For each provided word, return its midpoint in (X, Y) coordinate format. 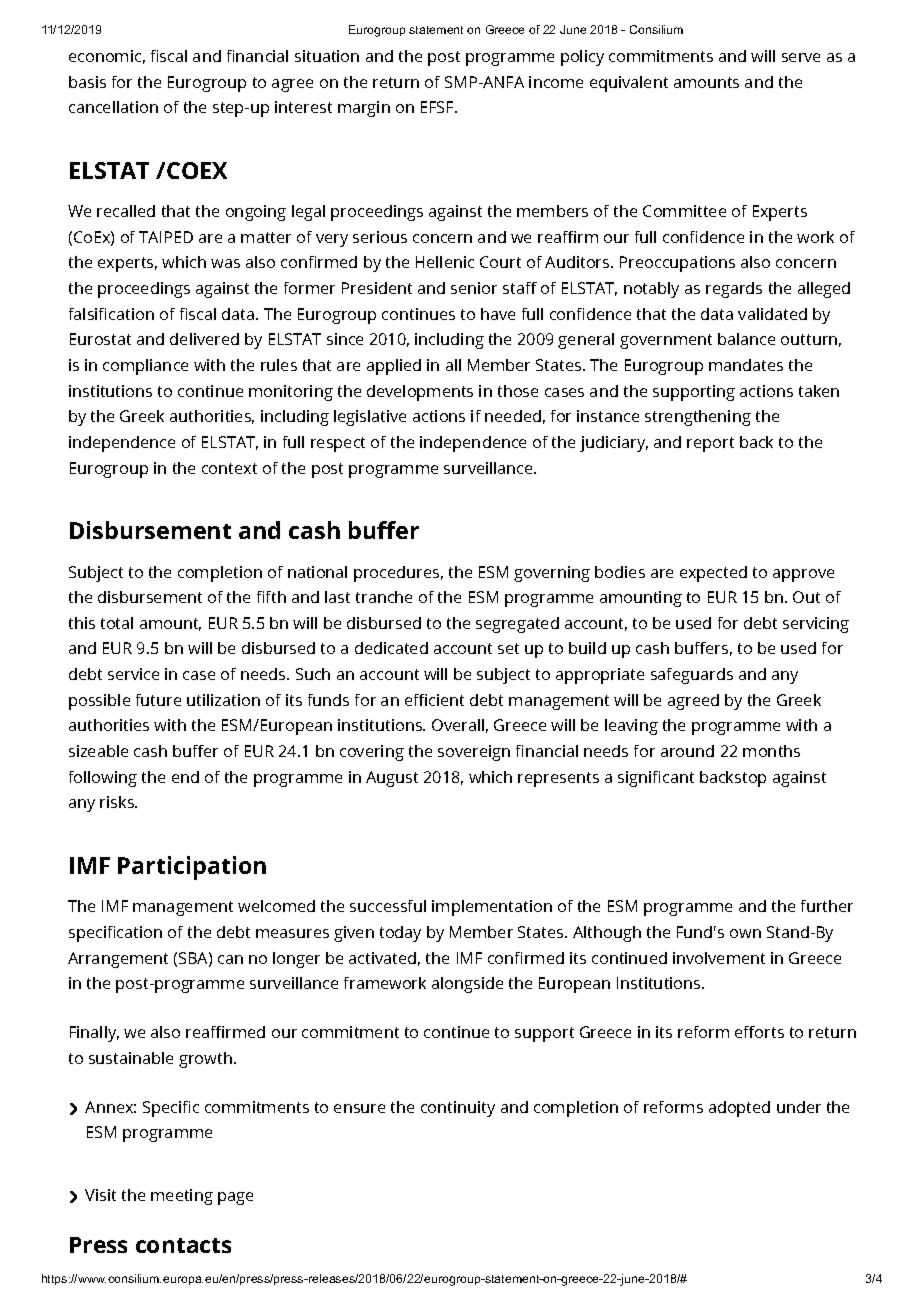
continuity (458, 1109)
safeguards (692, 676)
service (133, 674)
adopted (739, 1109)
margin (364, 109)
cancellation (113, 107)
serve (801, 57)
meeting (182, 1197)
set (508, 648)
